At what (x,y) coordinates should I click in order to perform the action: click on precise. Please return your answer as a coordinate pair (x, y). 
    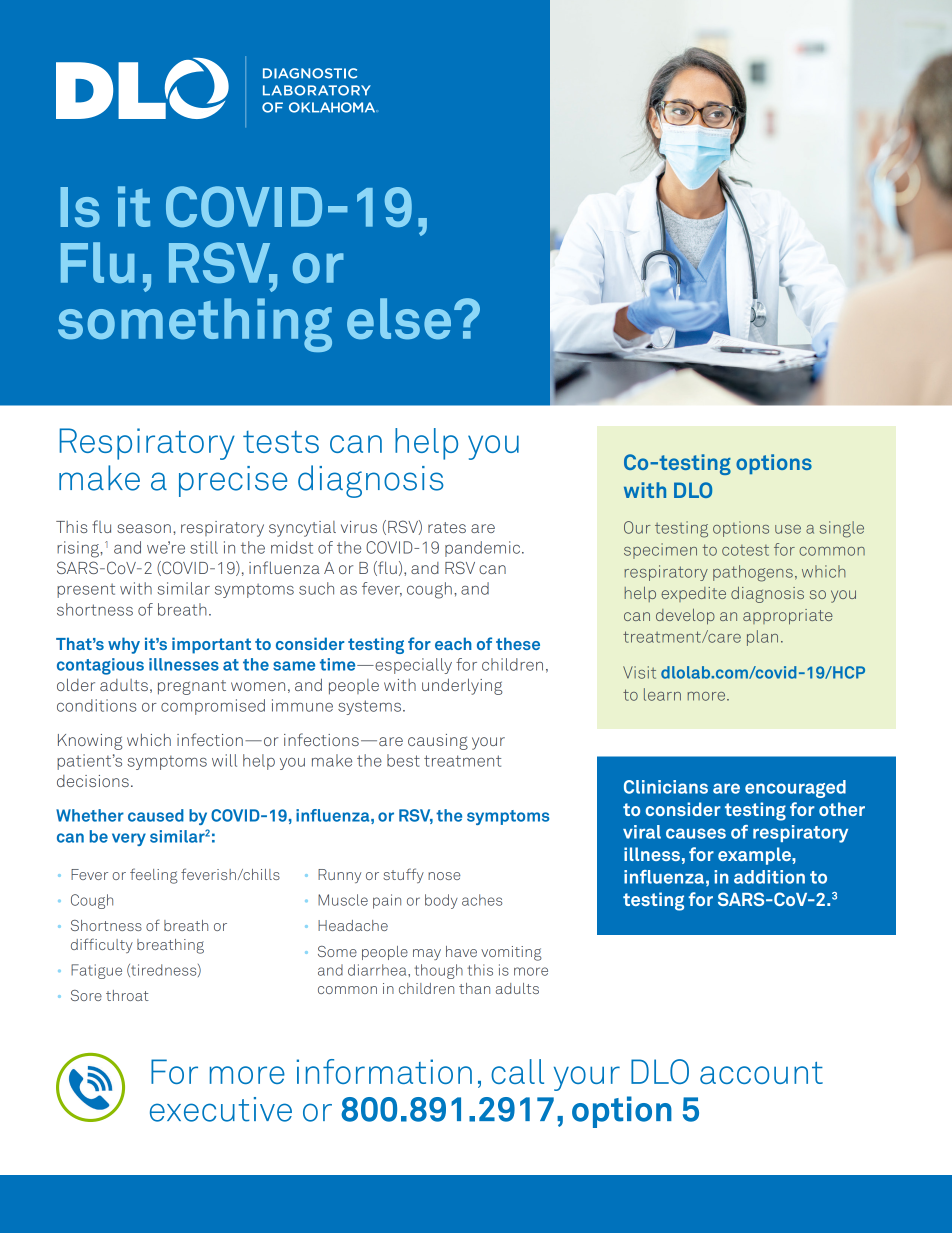
    Looking at the image, I should click on (233, 481).
